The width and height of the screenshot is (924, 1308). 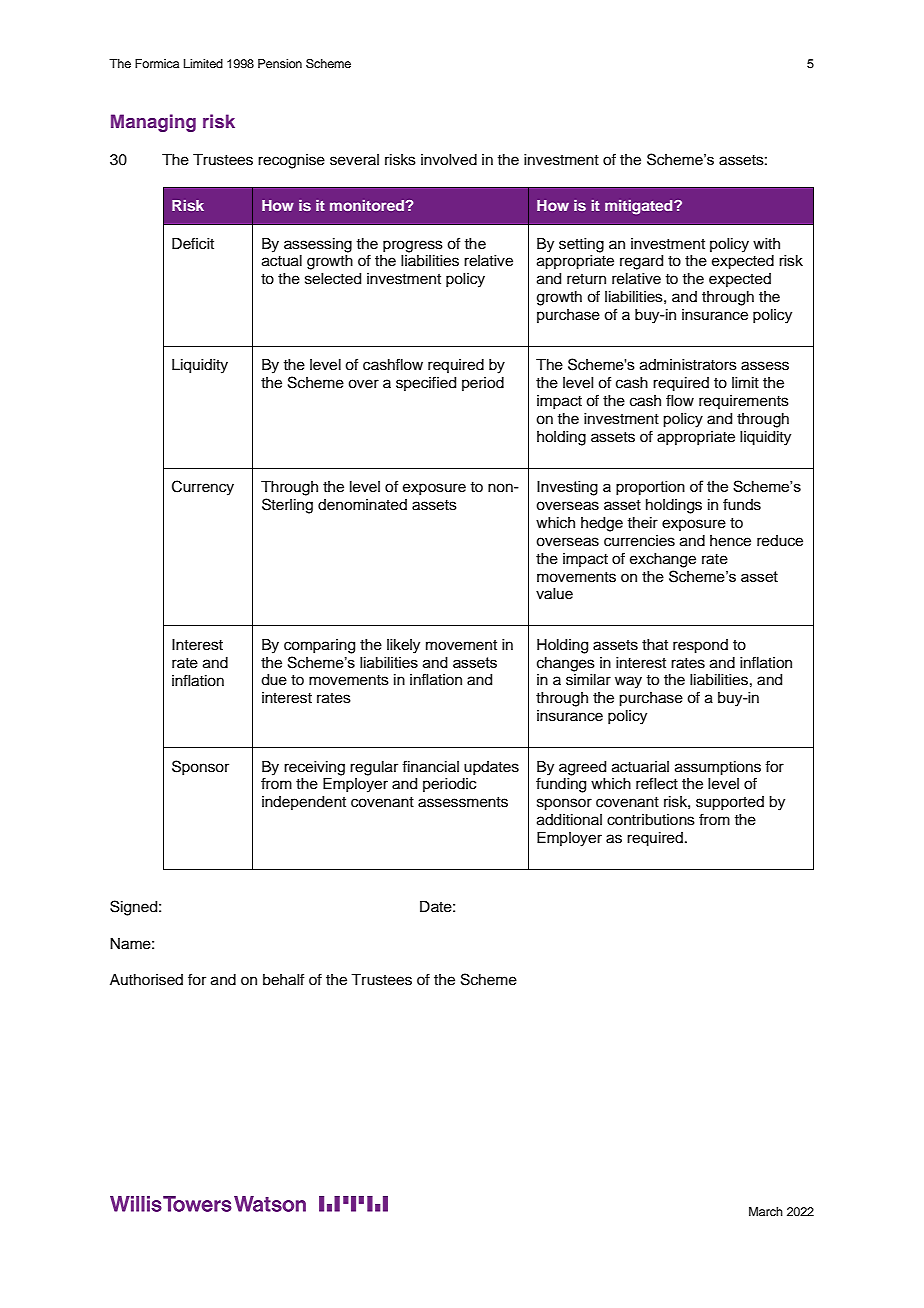 I want to click on Pension, so click(x=280, y=63).
